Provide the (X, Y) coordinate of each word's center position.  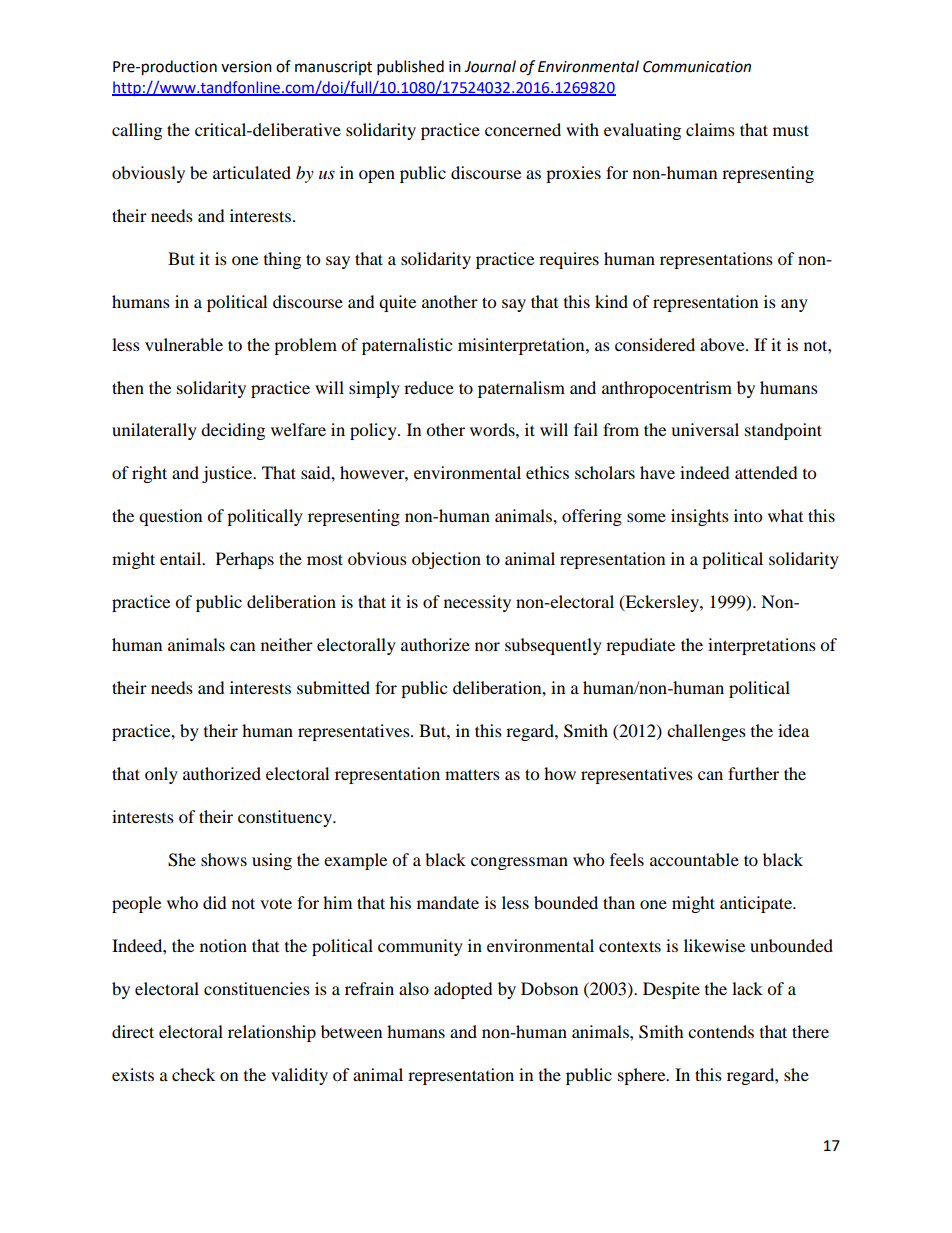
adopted (463, 990)
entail (182, 558)
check (193, 1074)
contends (721, 1031)
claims (710, 129)
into (748, 515)
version (246, 67)
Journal (490, 66)
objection (446, 560)
